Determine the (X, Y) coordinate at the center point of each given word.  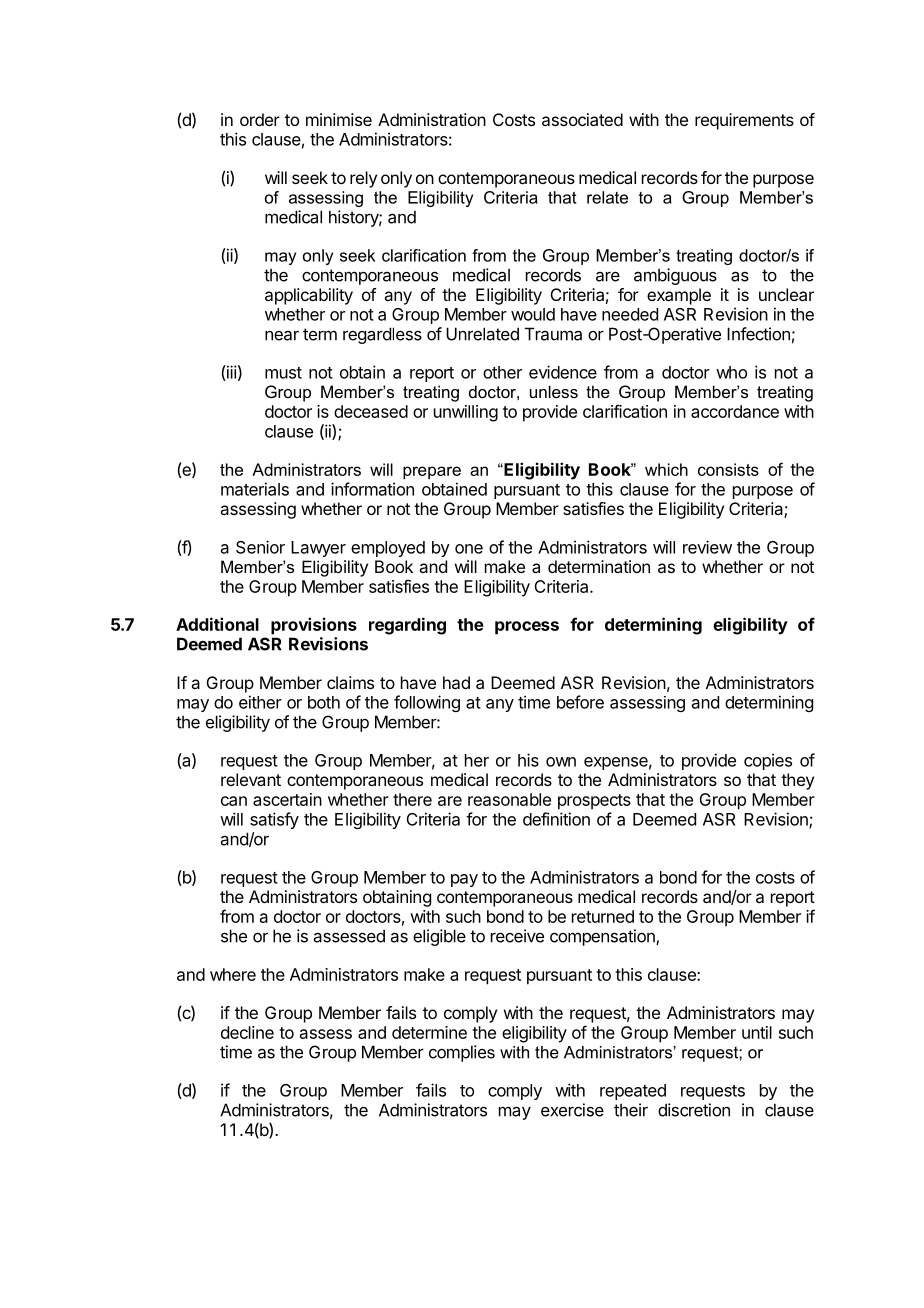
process (527, 628)
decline (247, 1032)
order (260, 119)
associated (582, 119)
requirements (744, 121)
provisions (314, 626)
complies (462, 1053)
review (707, 547)
